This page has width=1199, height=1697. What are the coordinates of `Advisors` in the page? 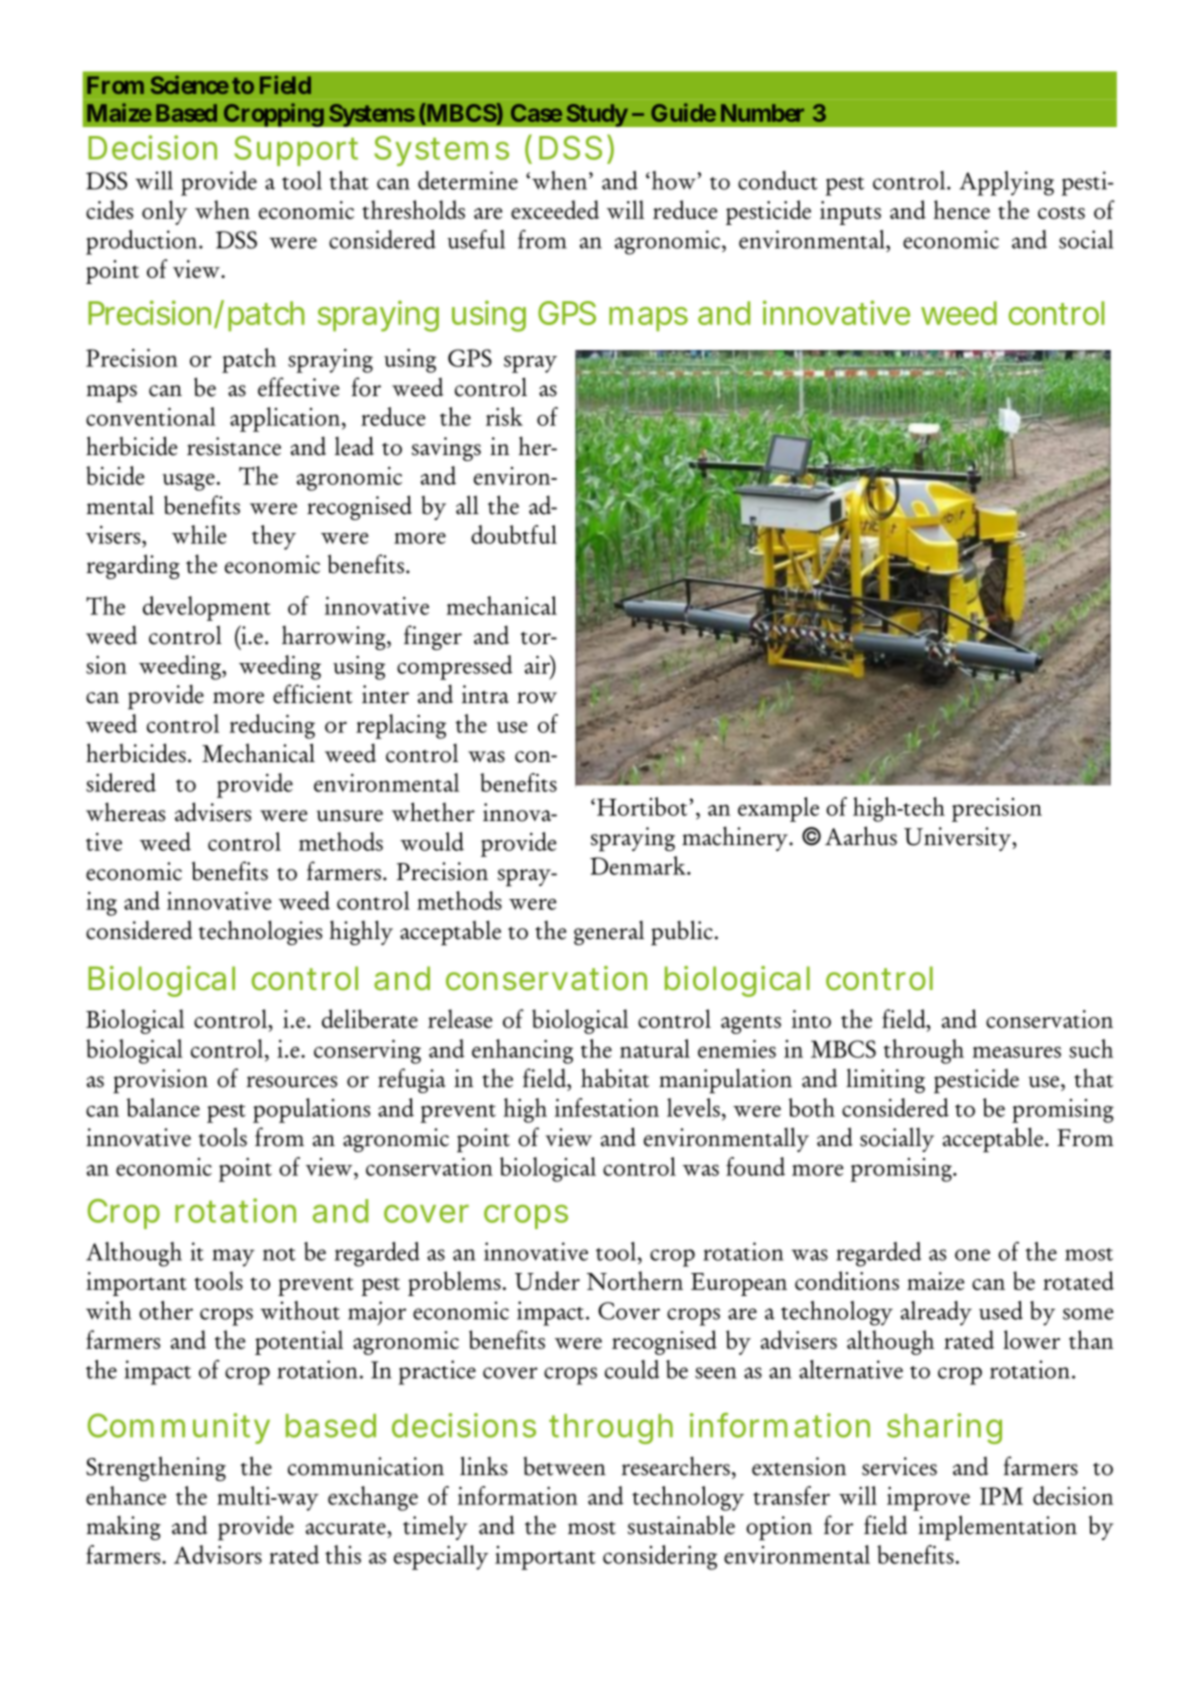 It's located at (218, 1554).
